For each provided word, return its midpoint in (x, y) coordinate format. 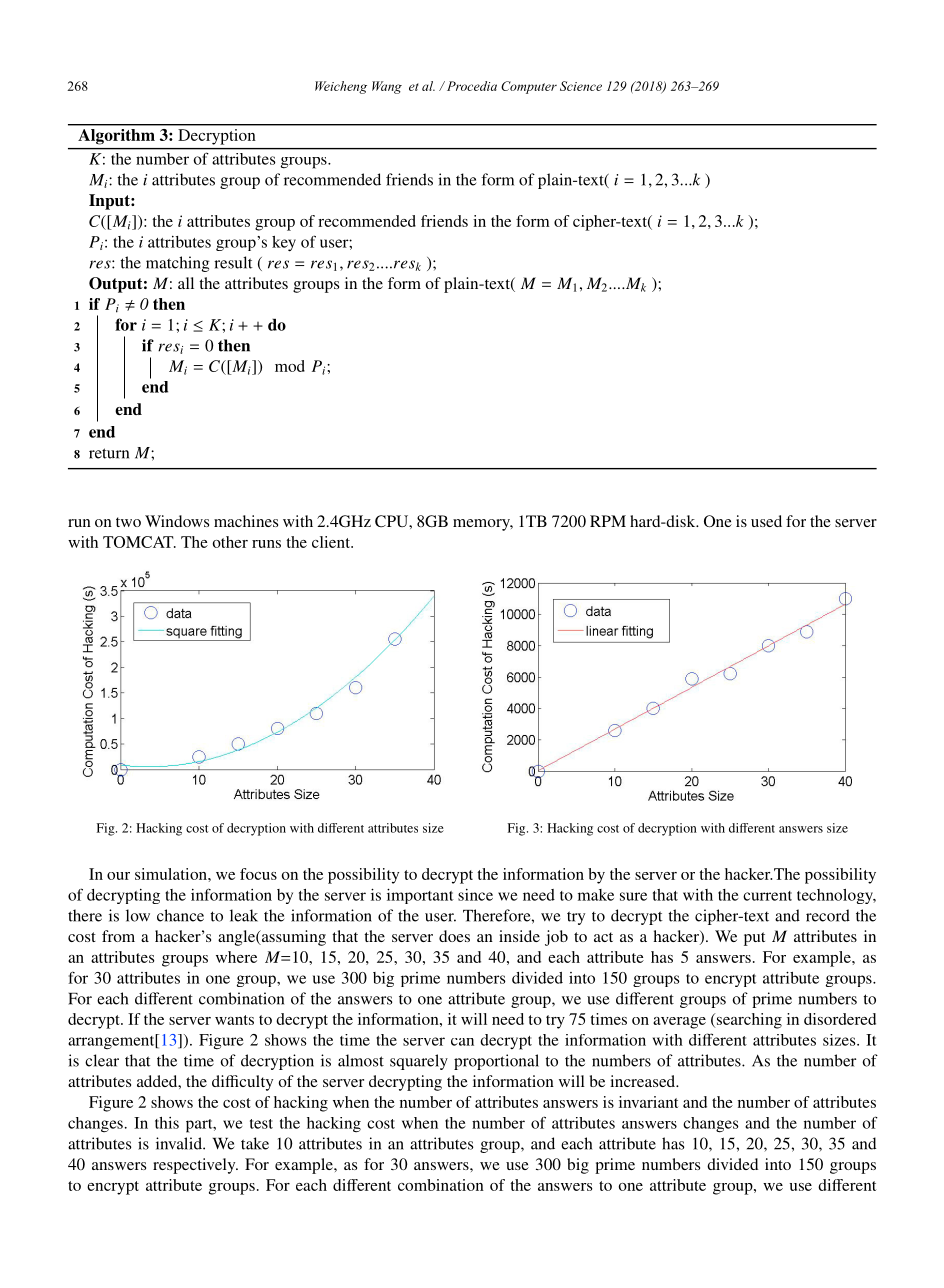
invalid (180, 1143)
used (766, 521)
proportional (496, 1062)
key (284, 244)
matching (178, 264)
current (767, 896)
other (230, 542)
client (332, 542)
